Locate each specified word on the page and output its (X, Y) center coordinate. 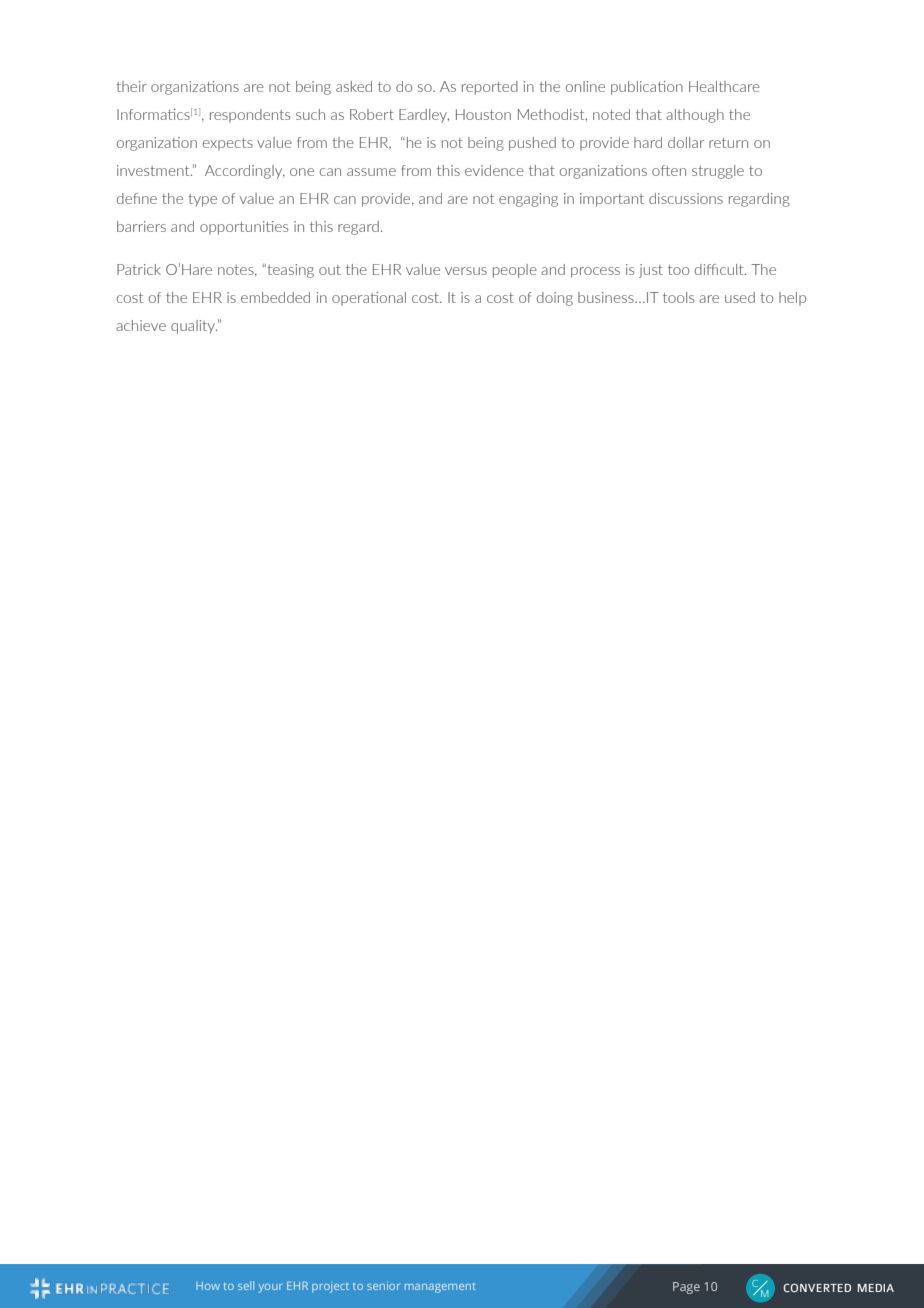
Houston (483, 114)
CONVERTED (817, 1287)
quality (194, 327)
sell (246, 1285)
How (208, 1286)
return (728, 143)
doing (555, 299)
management (440, 1288)
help (792, 299)
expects (228, 144)
